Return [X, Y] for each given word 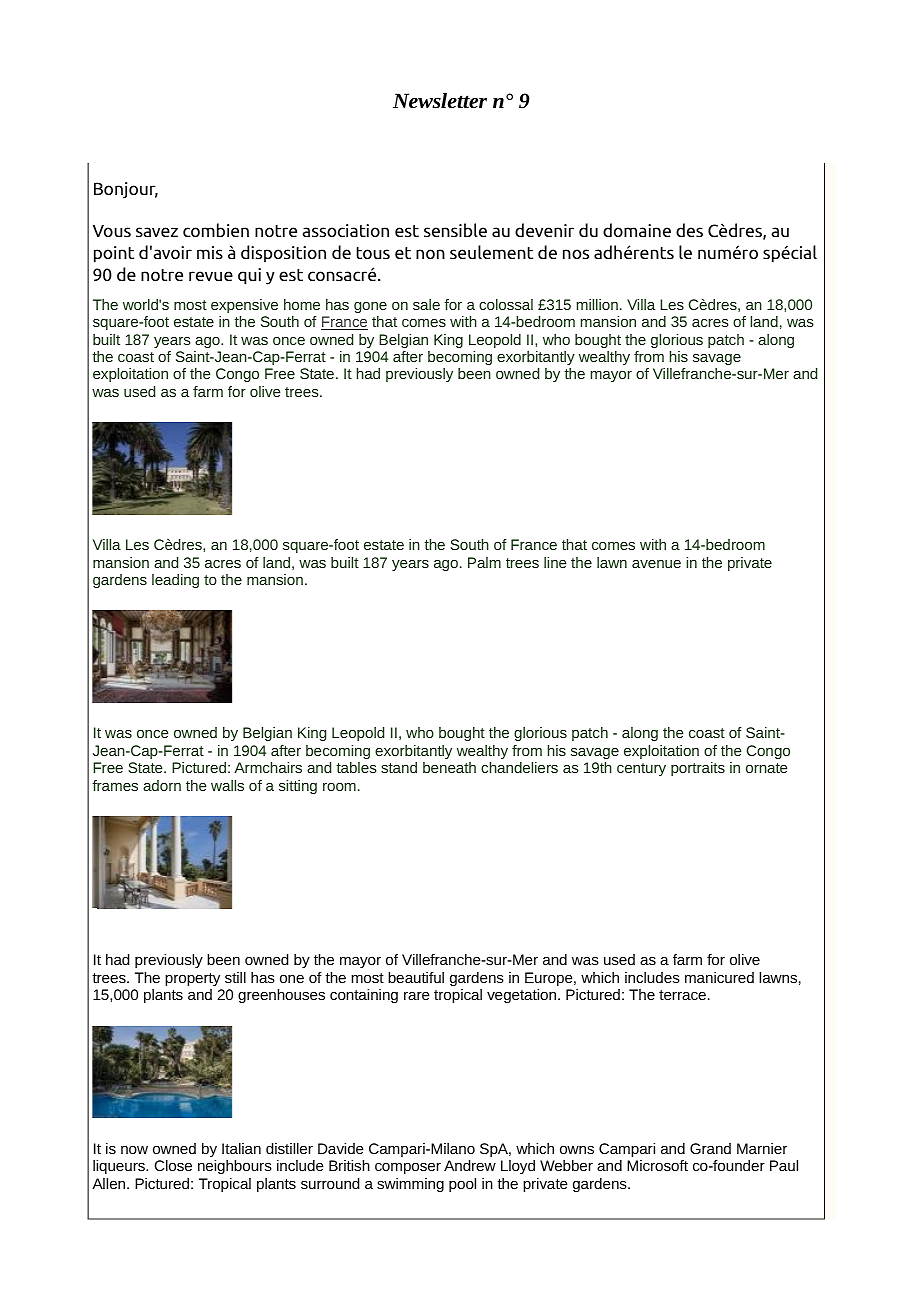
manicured [719, 977]
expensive [244, 306]
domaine [637, 230]
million [597, 304]
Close [173, 1165]
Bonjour [126, 190]
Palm [484, 562]
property [192, 979]
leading [175, 581]
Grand [710, 1148]
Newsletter [440, 101]
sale [426, 304]
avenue [656, 564]
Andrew [470, 1165]
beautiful [416, 977]
